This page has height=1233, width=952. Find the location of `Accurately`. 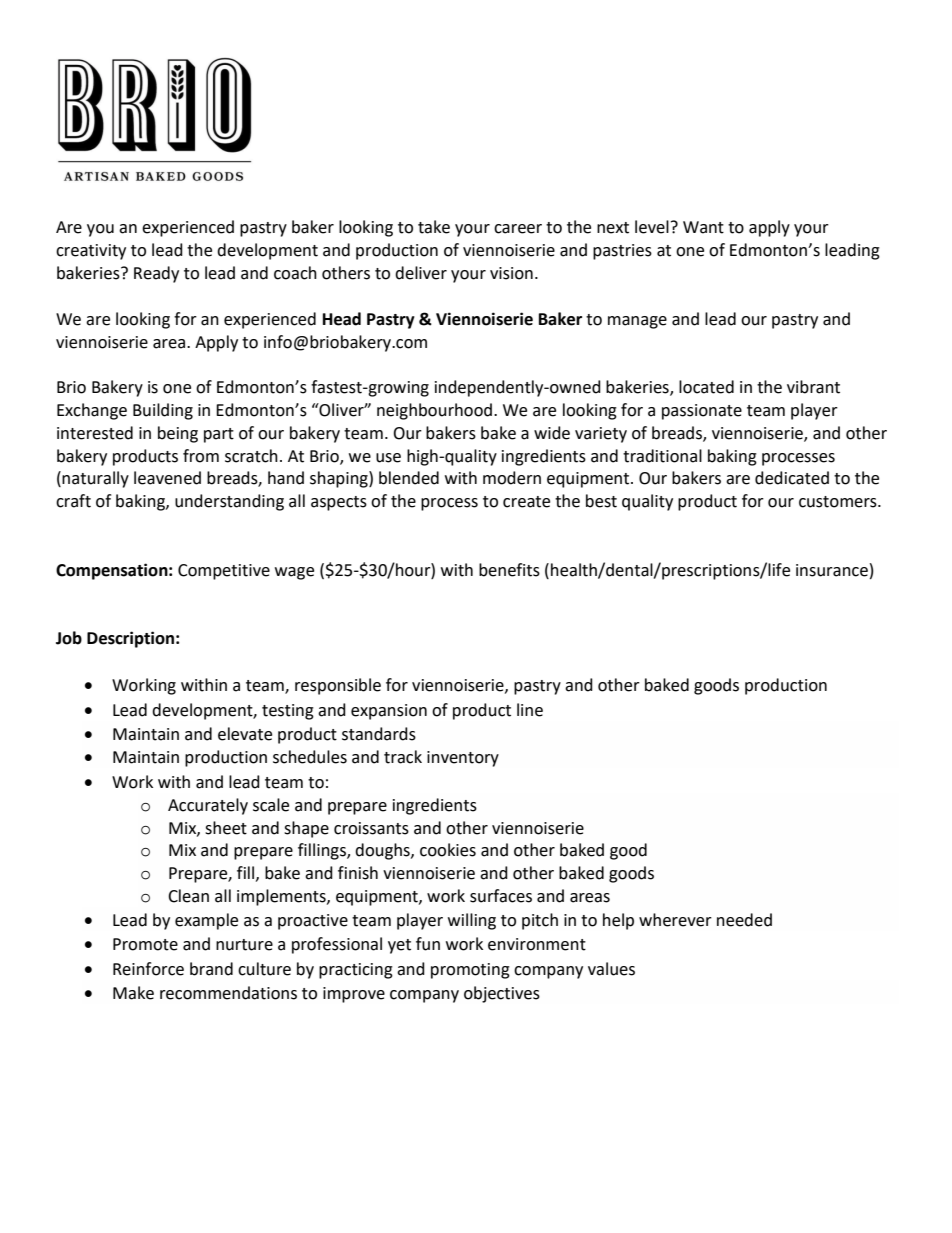

Accurately is located at coordinates (208, 806).
